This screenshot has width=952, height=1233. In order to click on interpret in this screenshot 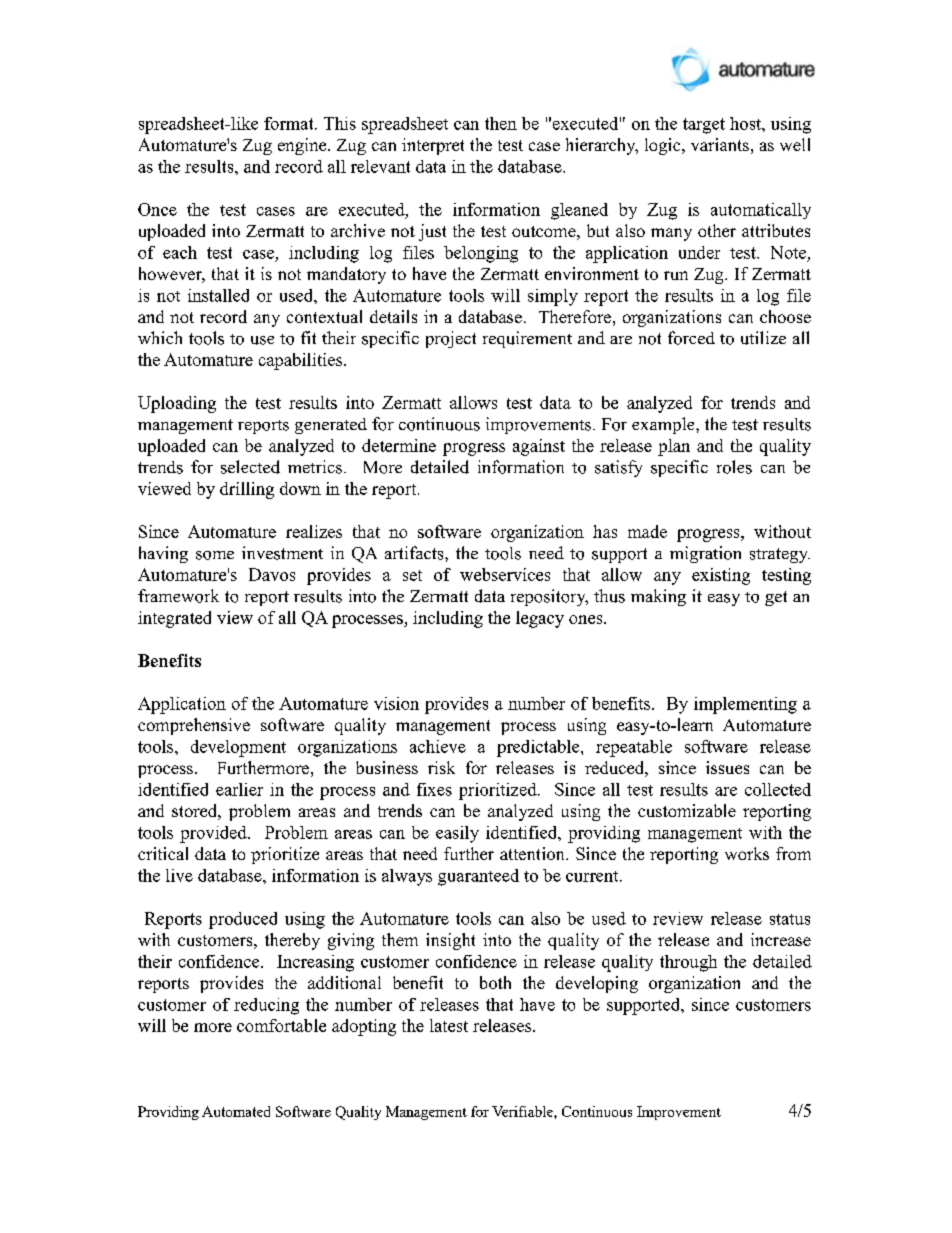, I will do `click(433, 146)`.
